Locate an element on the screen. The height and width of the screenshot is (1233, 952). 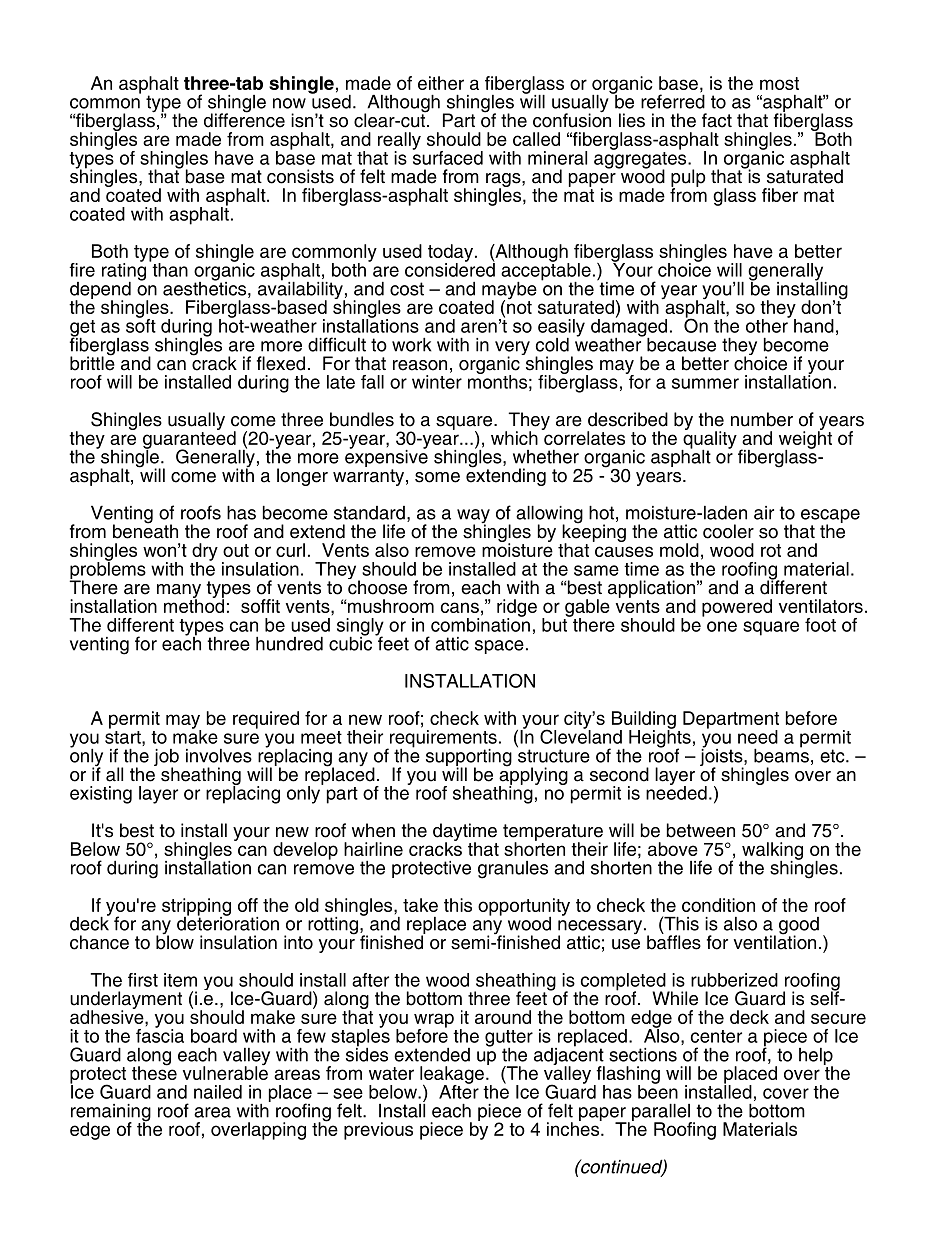
joists is located at coordinates (722, 757).
